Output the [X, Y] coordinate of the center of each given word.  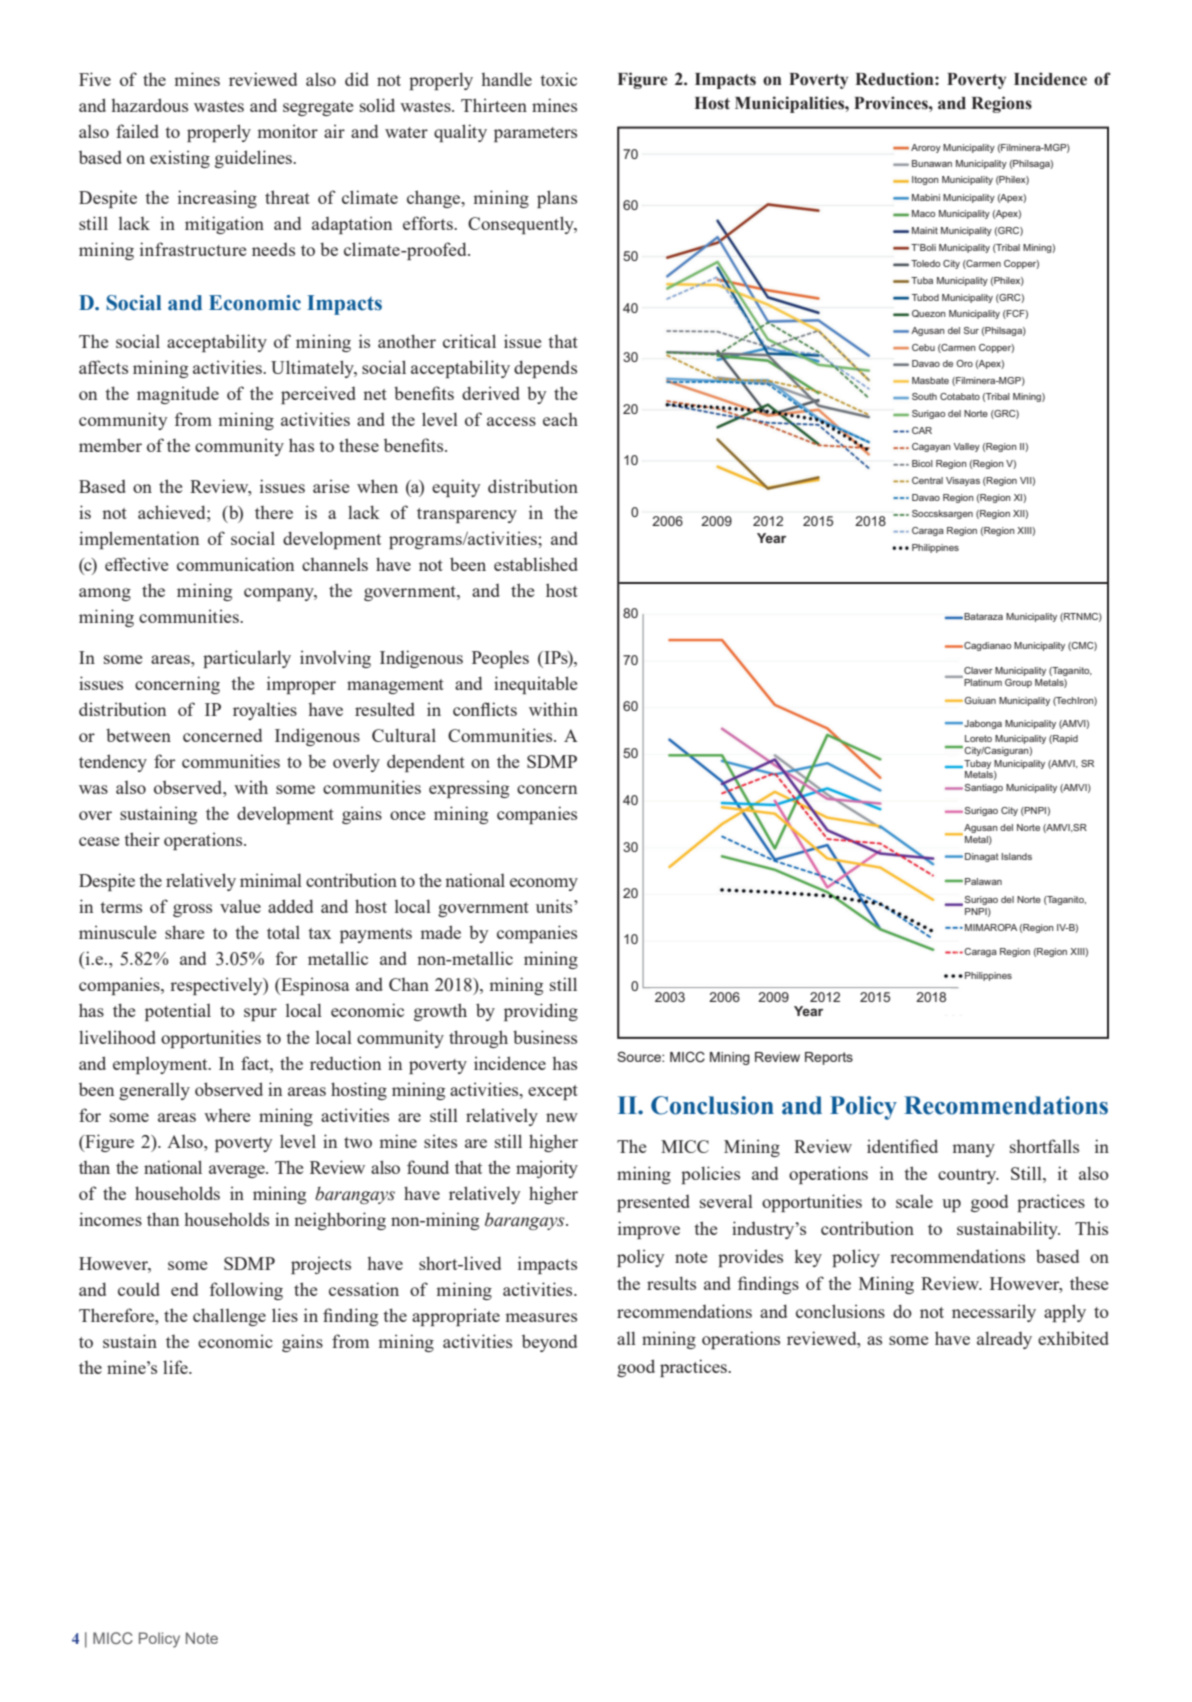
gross [192, 910]
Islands [1017, 856]
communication [235, 564]
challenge [229, 1317]
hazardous [149, 105]
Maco [923, 213]
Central [927, 480]
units [555, 906]
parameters [535, 134]
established [536, 564]
